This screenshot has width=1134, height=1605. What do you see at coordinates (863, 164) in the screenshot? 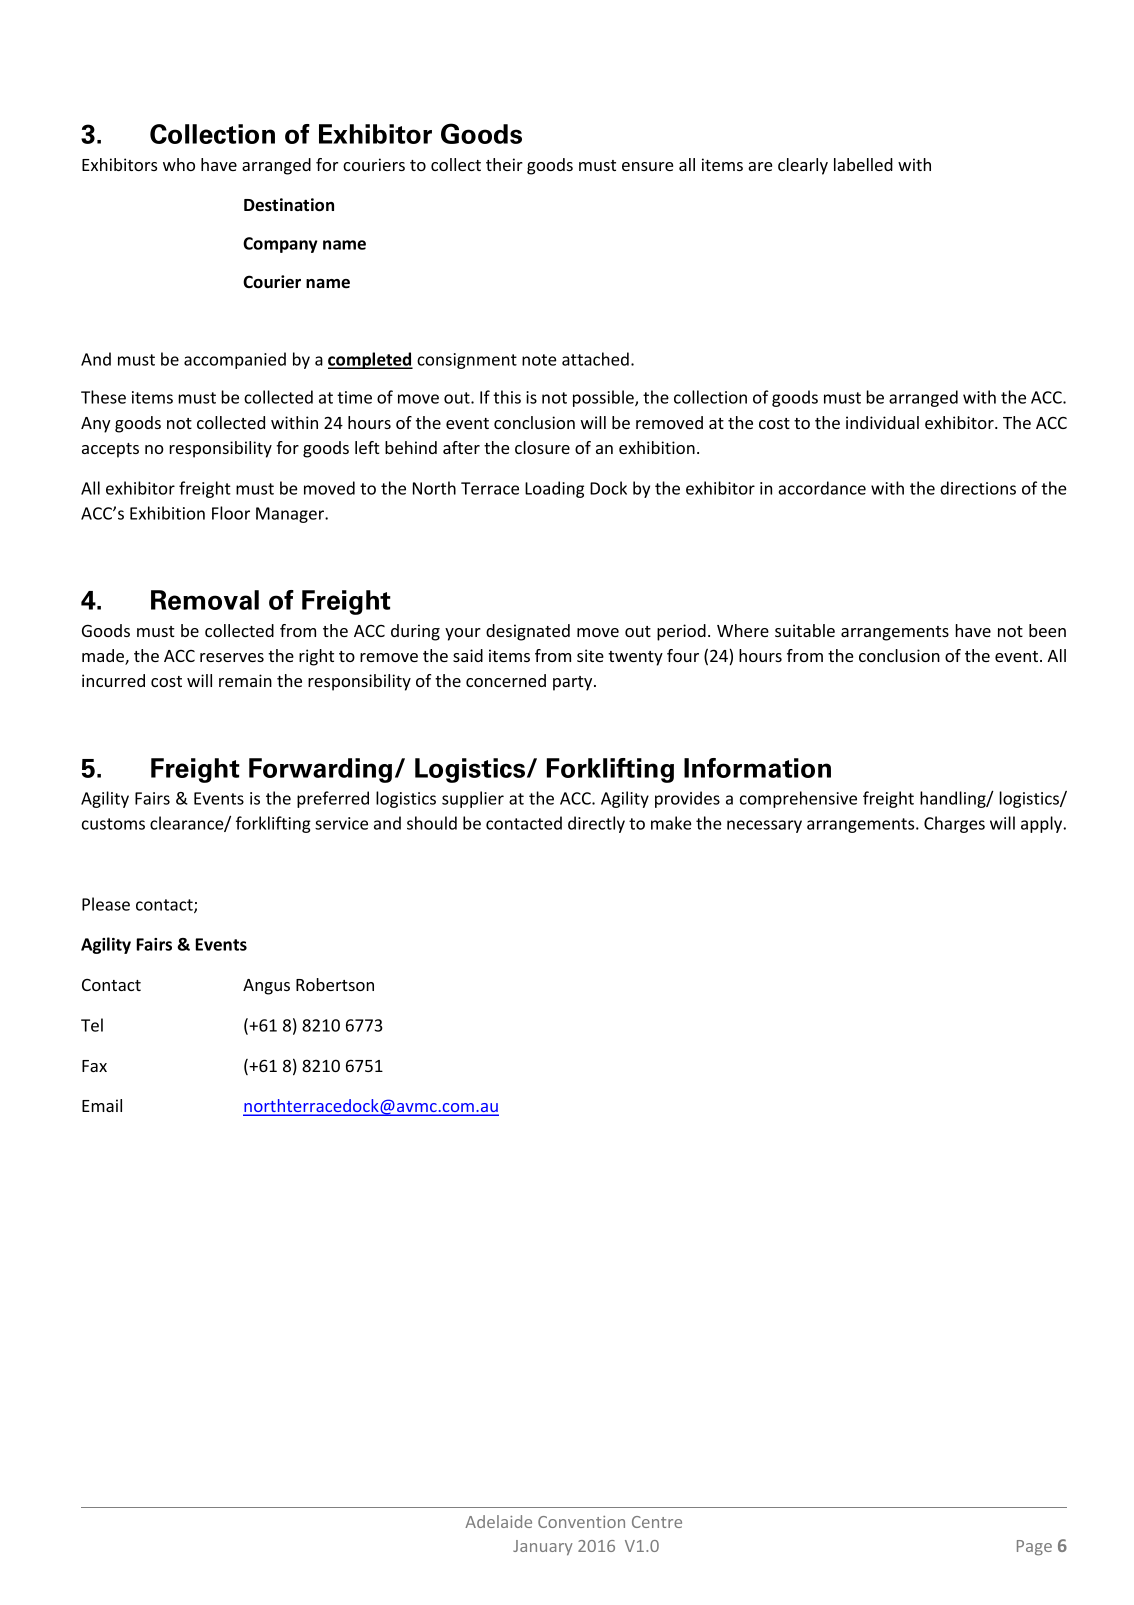
I see `labelled` at bounding box center [863, 164].
